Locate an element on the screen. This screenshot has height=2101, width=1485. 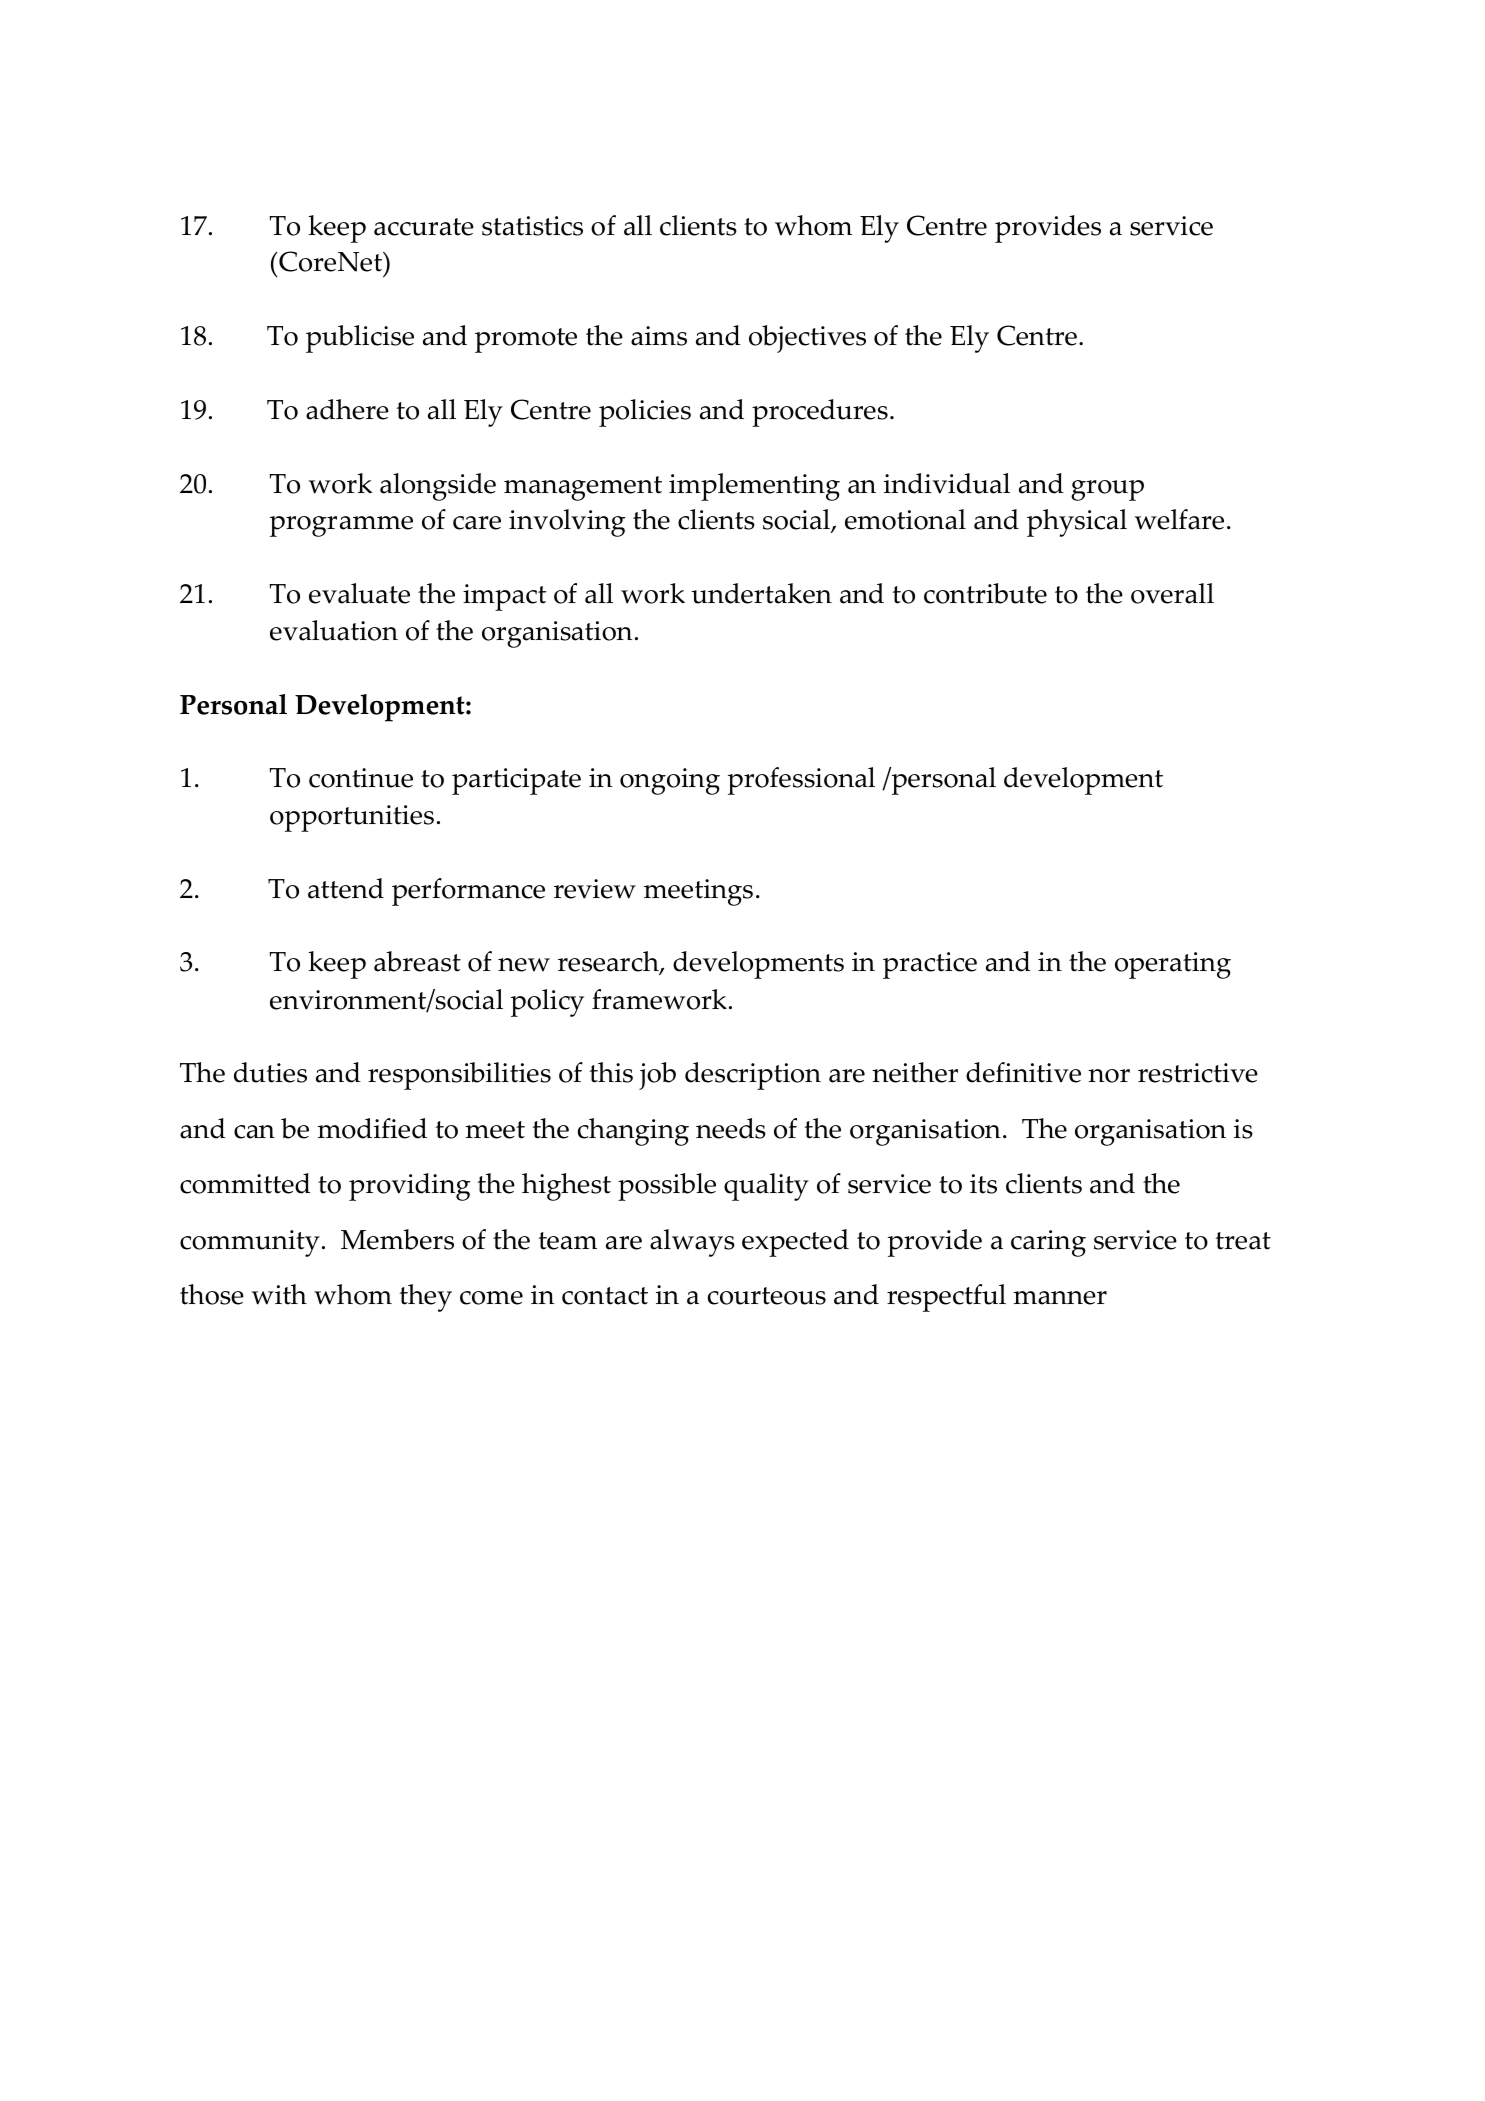
operating is located at coordinates (1173, 965).
